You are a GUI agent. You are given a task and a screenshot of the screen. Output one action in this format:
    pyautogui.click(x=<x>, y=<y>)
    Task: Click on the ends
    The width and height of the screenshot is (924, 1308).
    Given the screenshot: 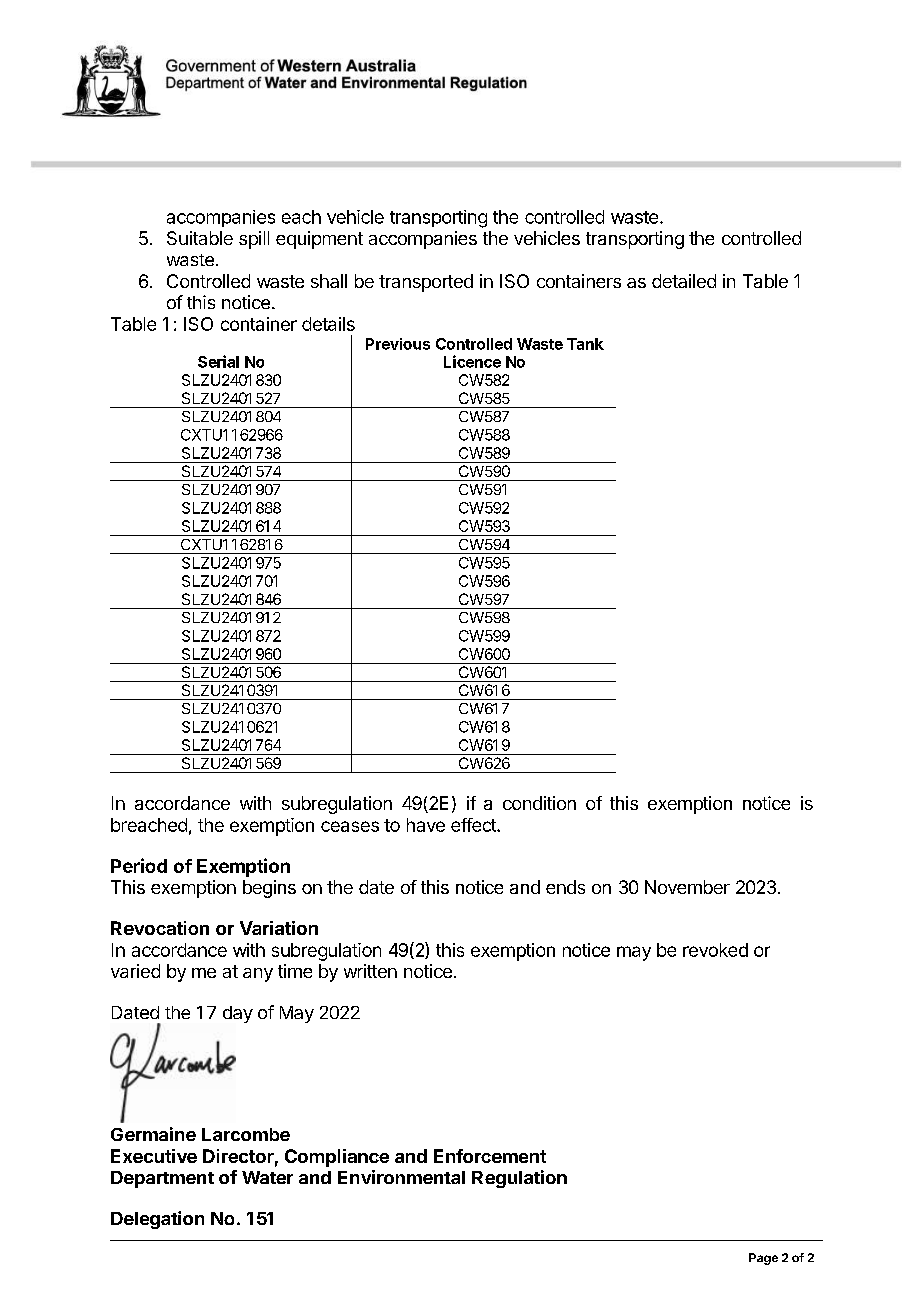 What is the action you would take?
    pyautogui.click(x=565, y=887)
